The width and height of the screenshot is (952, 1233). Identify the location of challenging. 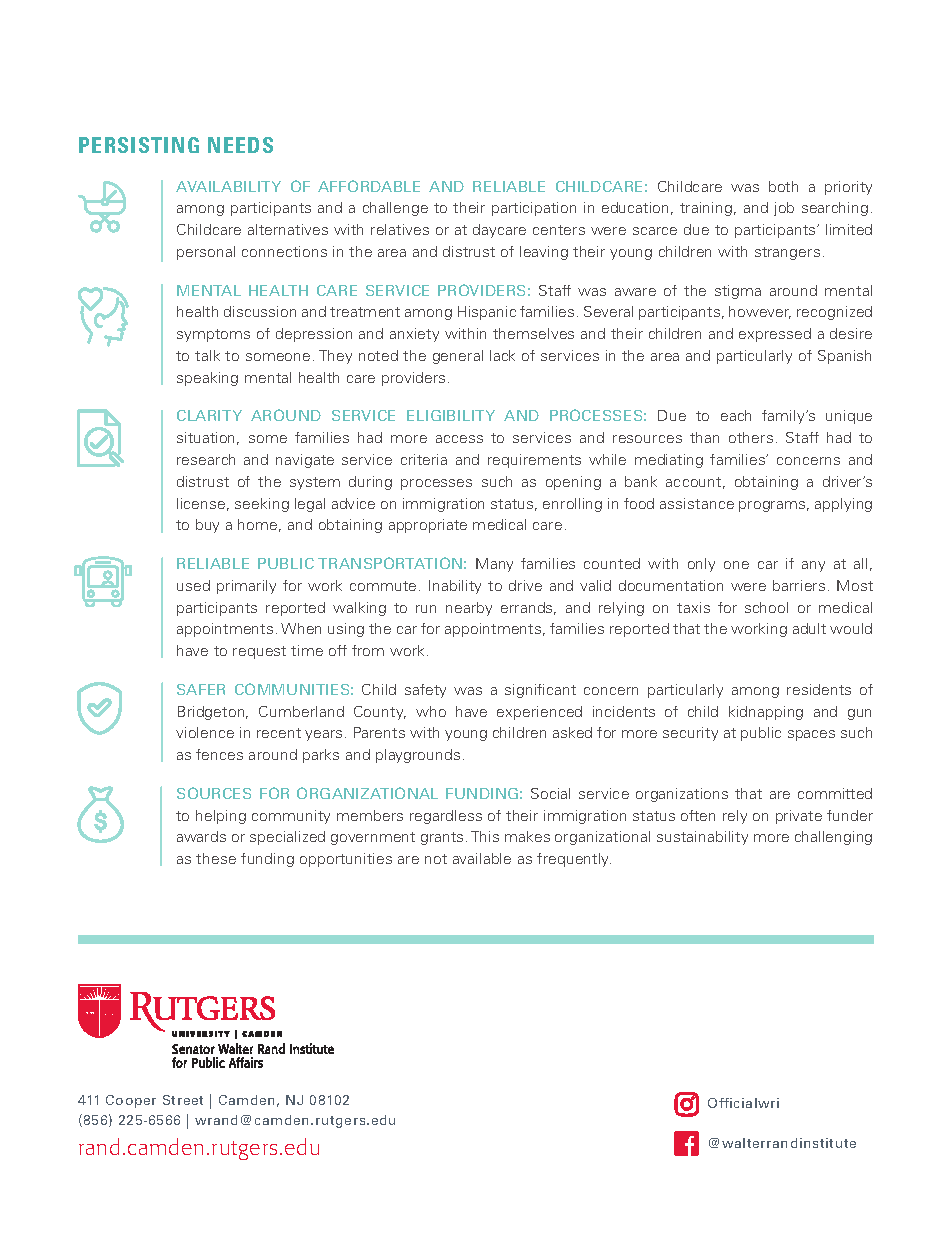
(833, 838).
